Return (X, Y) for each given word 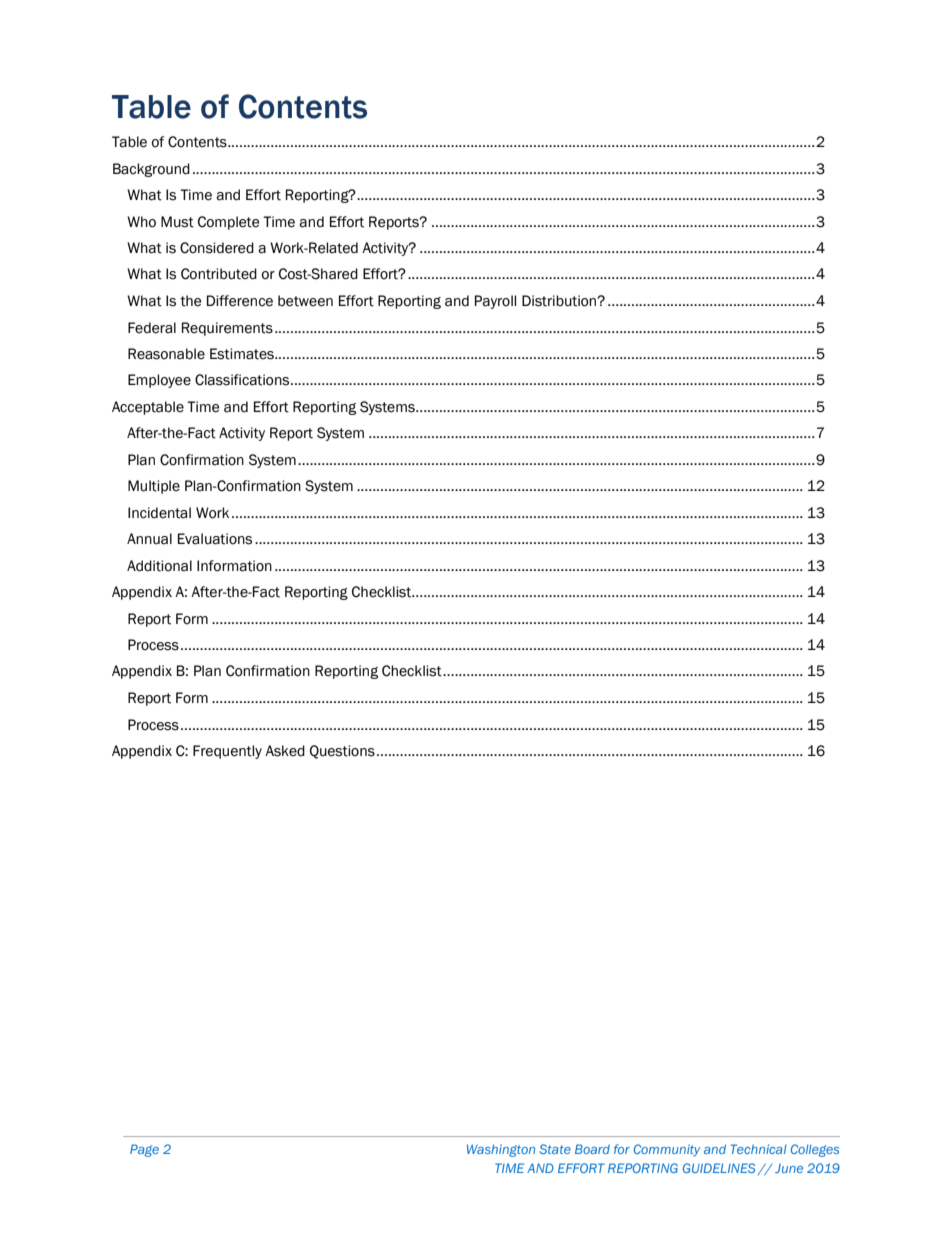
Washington (501, 1150)
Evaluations (215, 539)
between (305, 301)
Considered (217, 248)
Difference (240, 301)
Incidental (159, 513)
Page (144, 1150)
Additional (159, 566)
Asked (285, 751)
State (555, 1149)
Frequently (227, 752)
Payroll (495, 302)
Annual (149, 539)
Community (667, 1150)
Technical (759, 1149)
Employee (159, 381)
